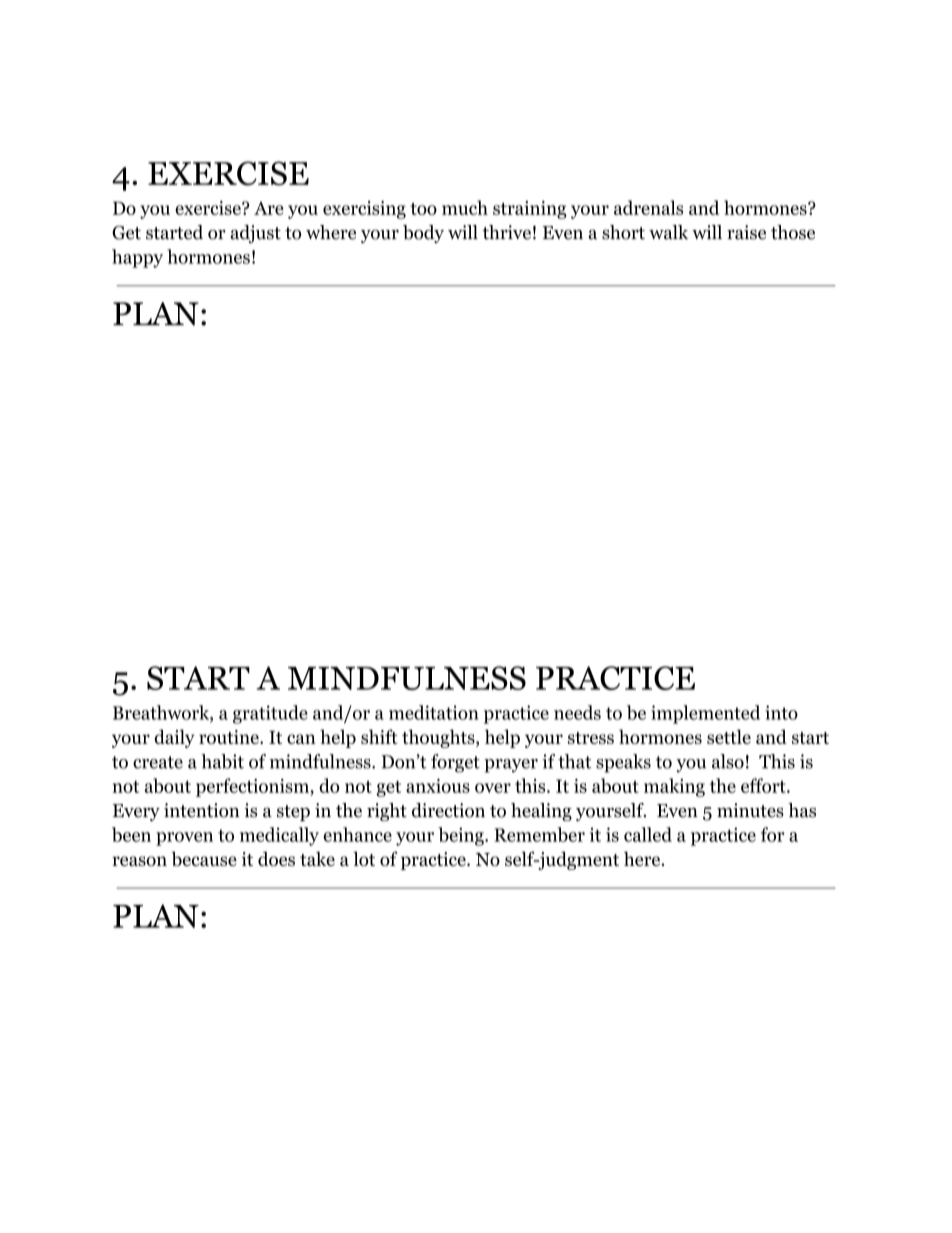 The width and height of the page is (952, 1233). What do you see at coordinates (434, 712) in the page?
I see `meditation` at bounding box center [434, 712].
